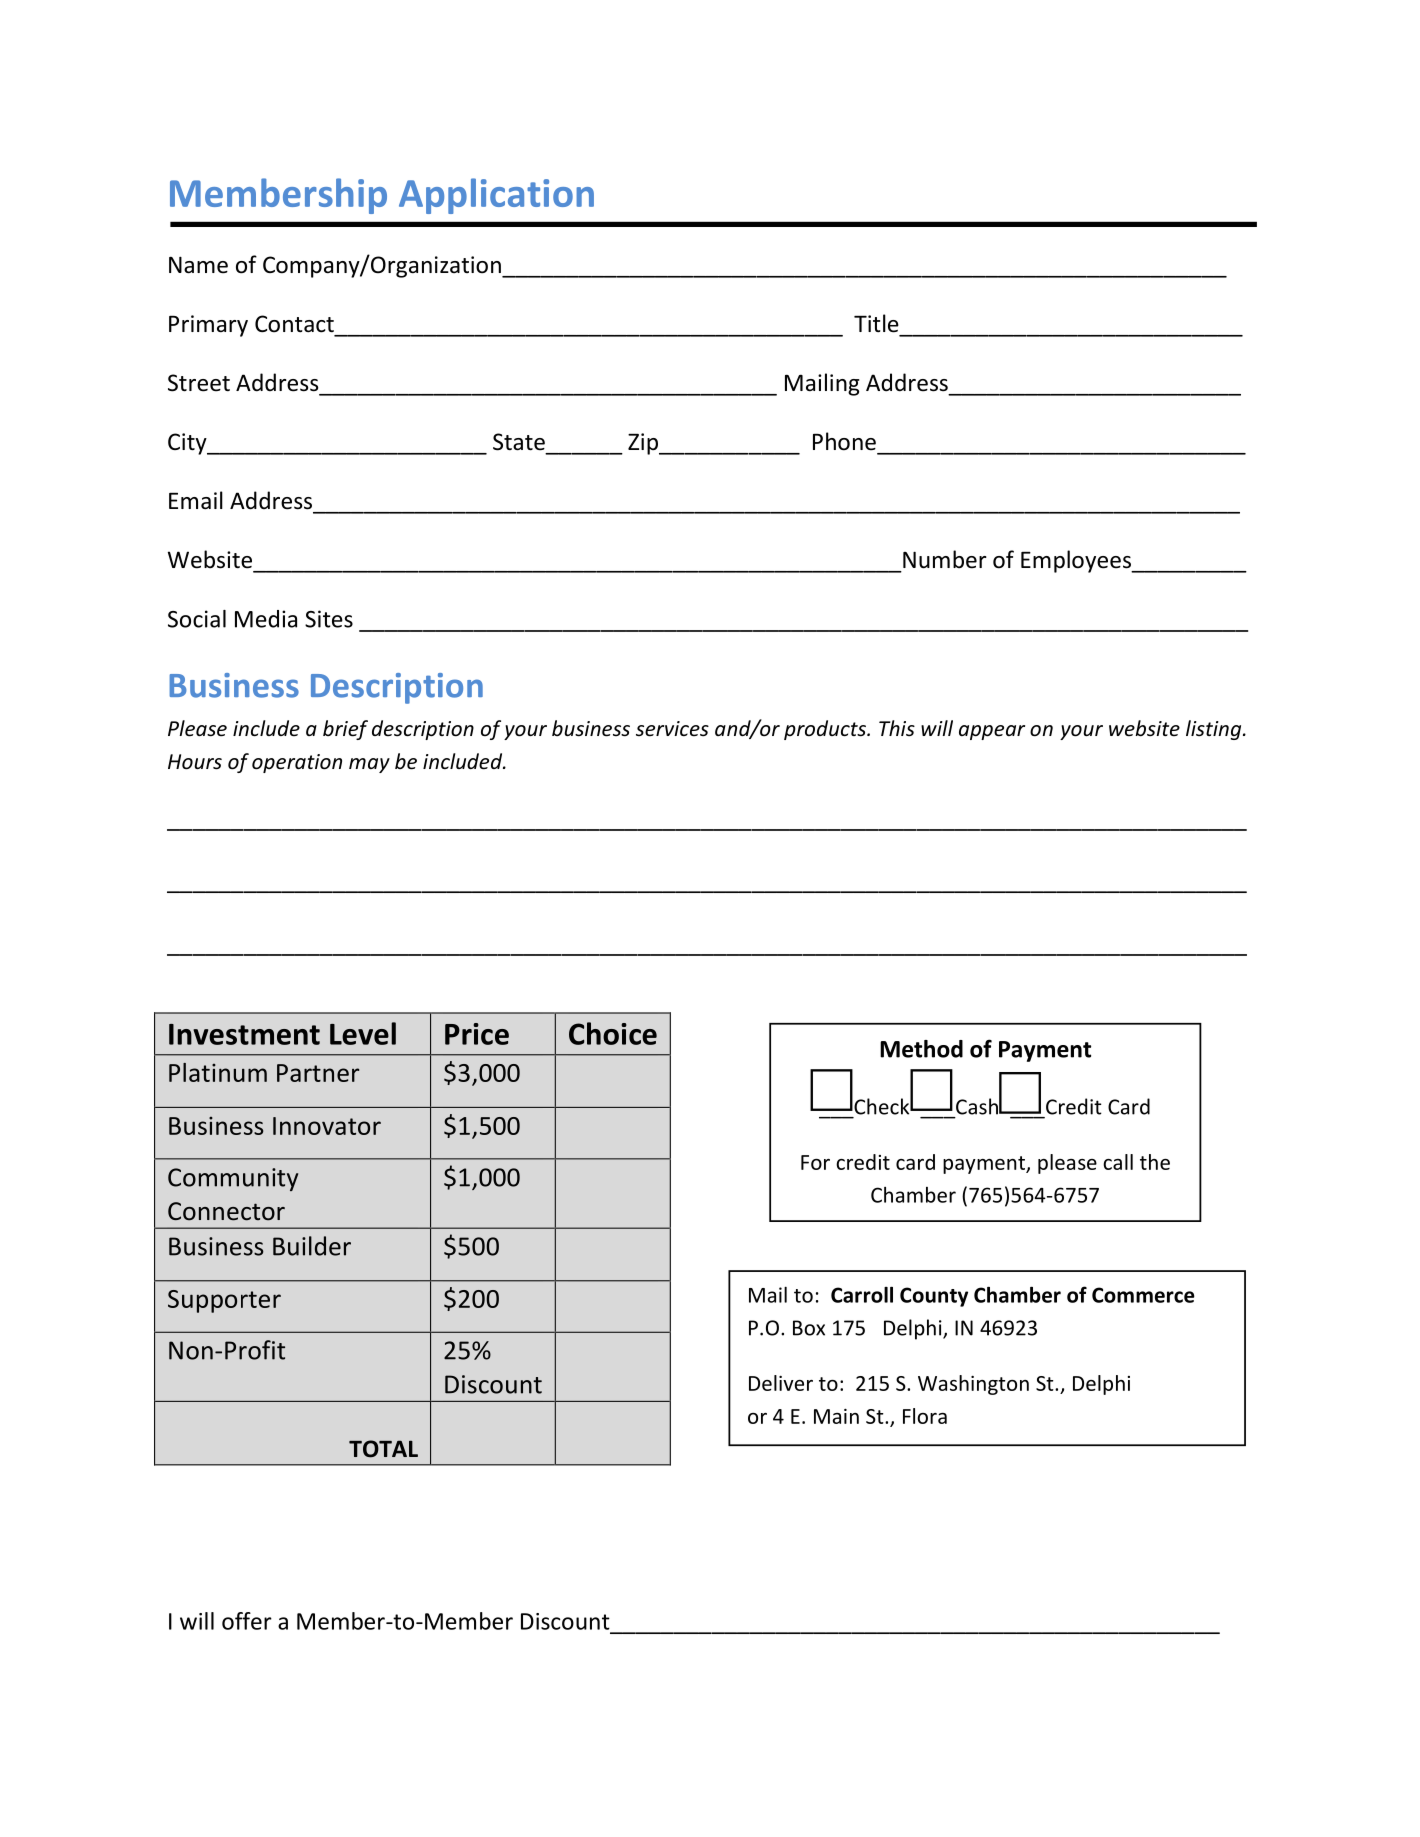 This screenshot has height=1837, width=1420. I want to click on Name, so click(198, 265).
